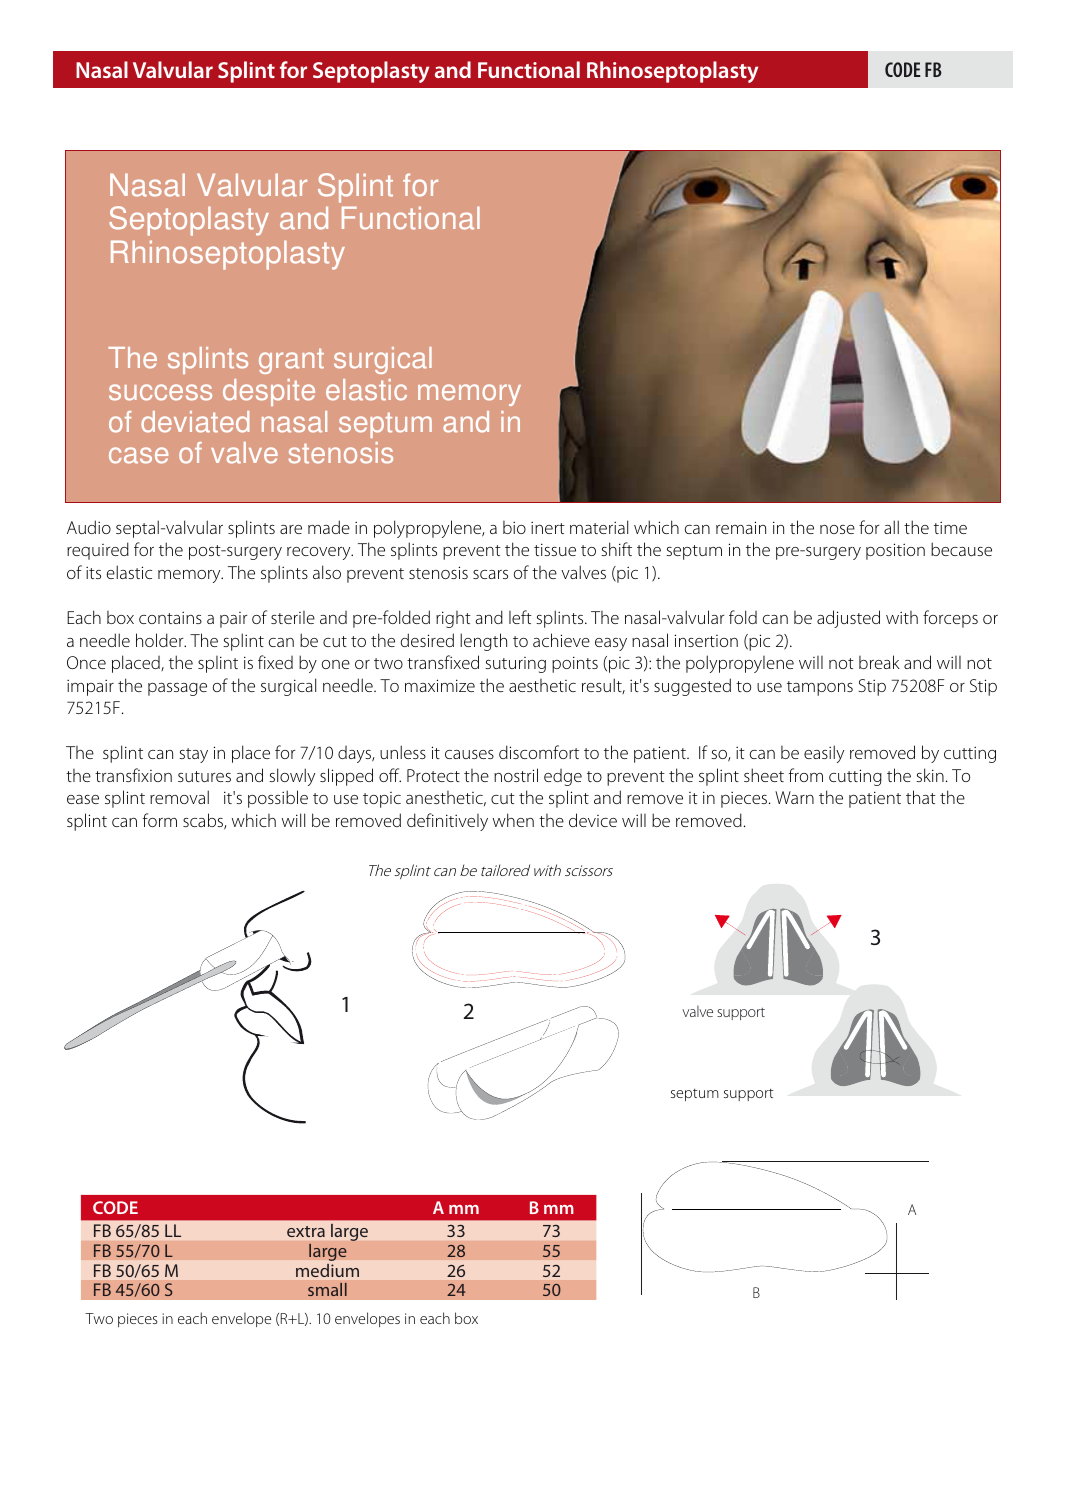 This screenshot has width=1065, height=1506. What do you see at coordinates (950, 527) in the screenshot?
I see `time` at bounding box center [950, 527].
